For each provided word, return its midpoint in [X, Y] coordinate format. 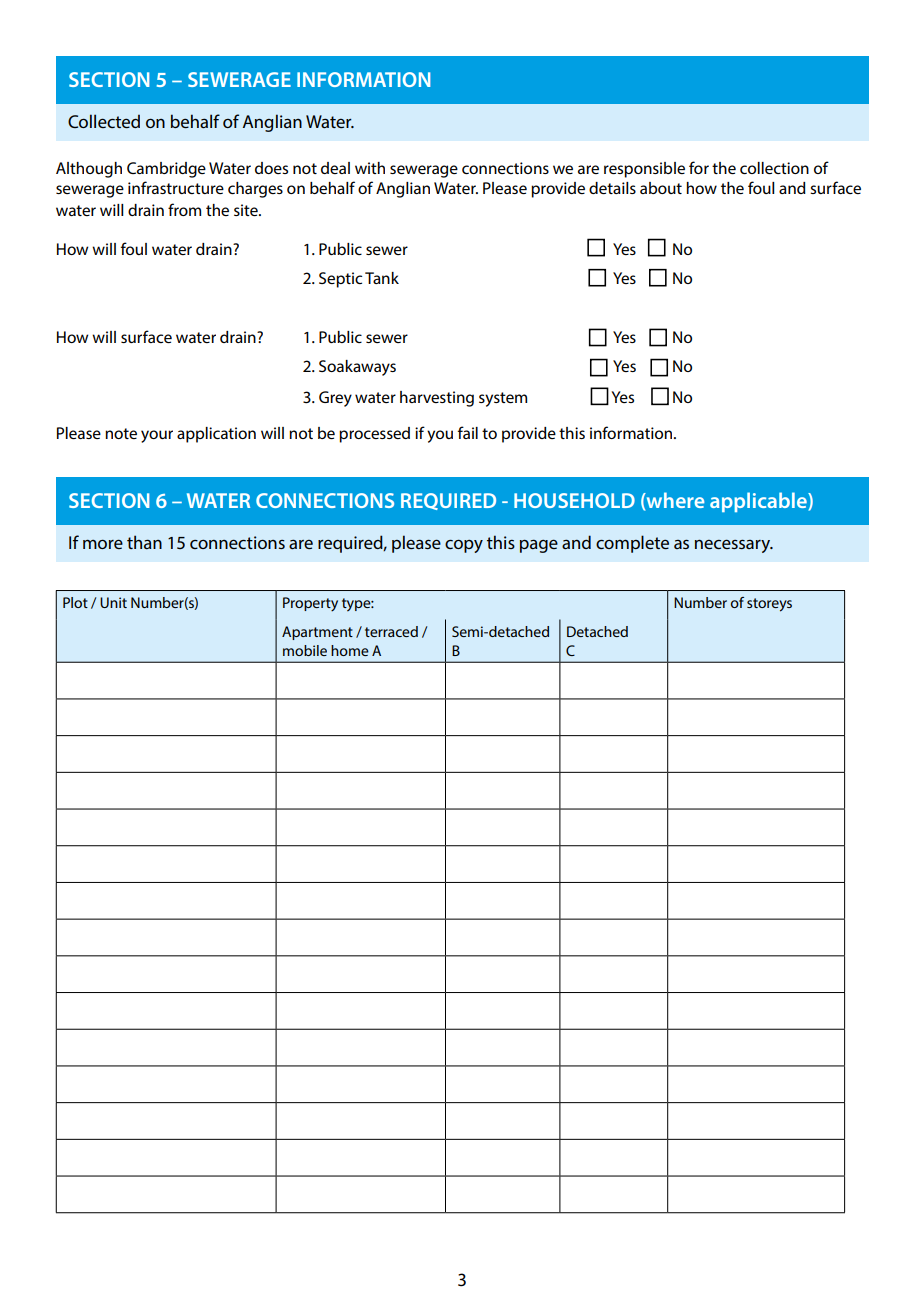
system [503, 399]
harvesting [437, 399]
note [121, 433]
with [370, 168]
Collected [104, 121]
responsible [644, 170]
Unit [113, 602]
